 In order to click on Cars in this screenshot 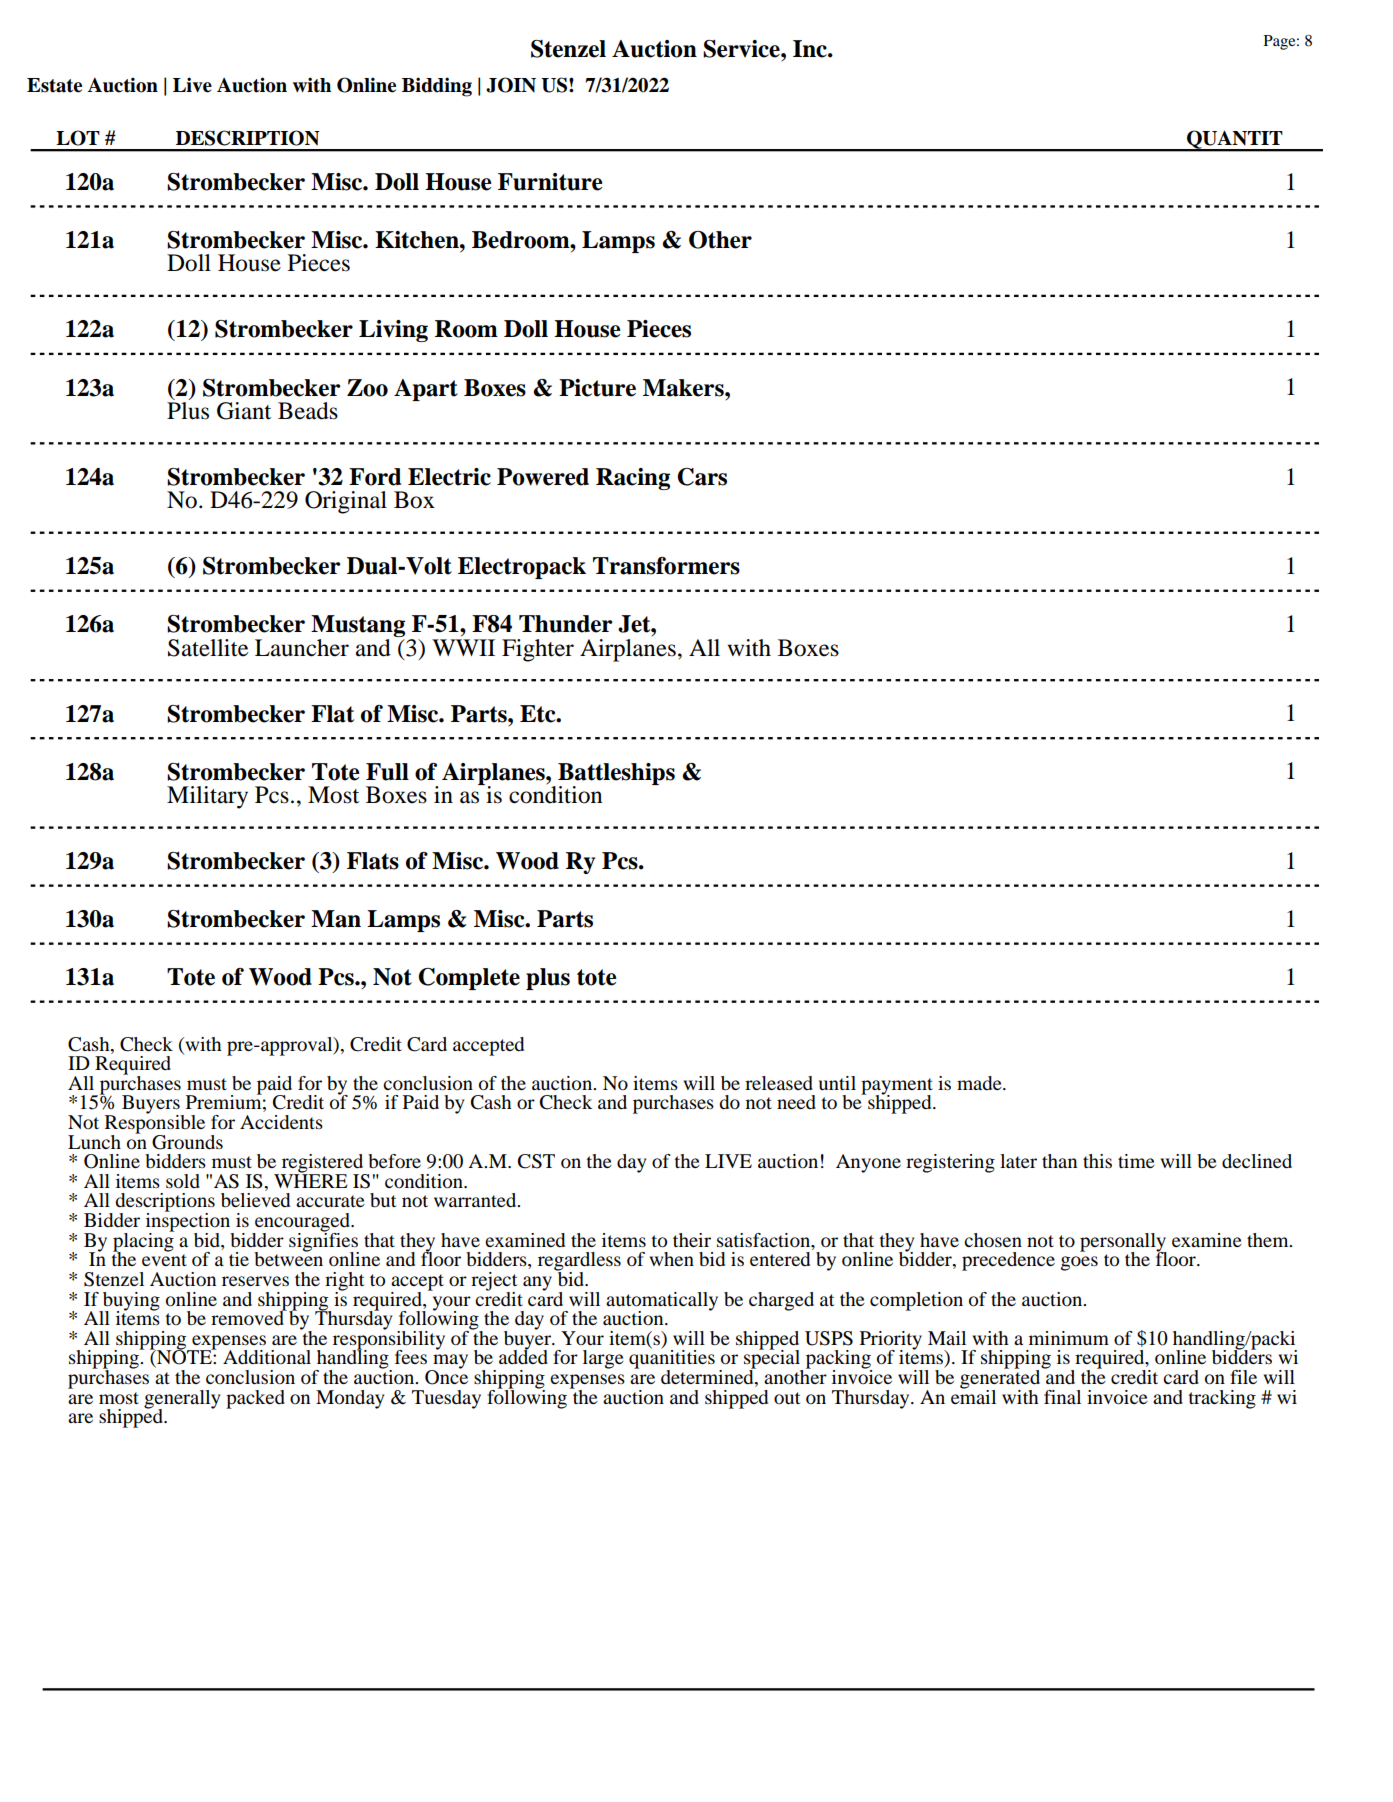, I will do `click(702, 477)`.
